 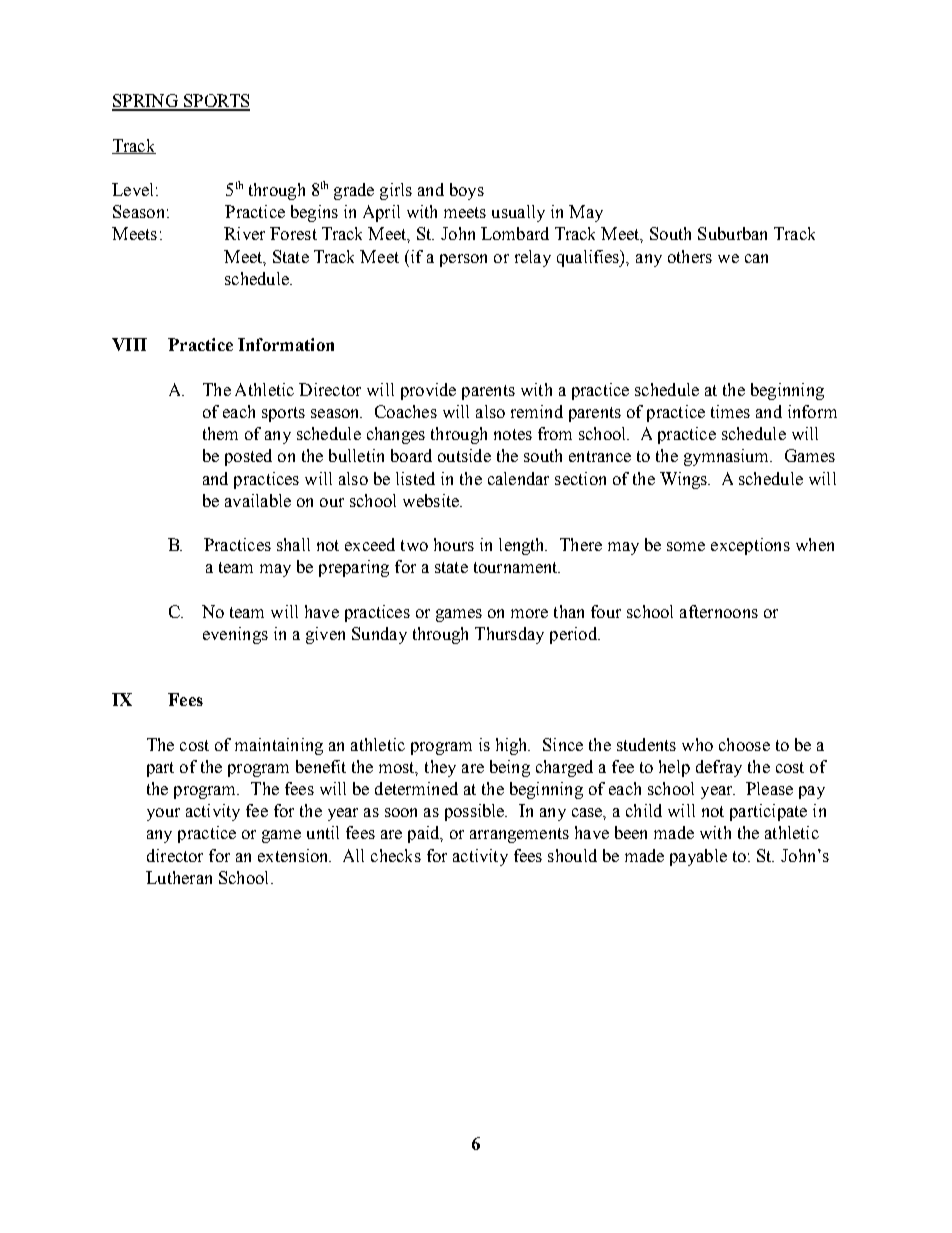 I want to click on VIII, so click(x=129, y=344).
